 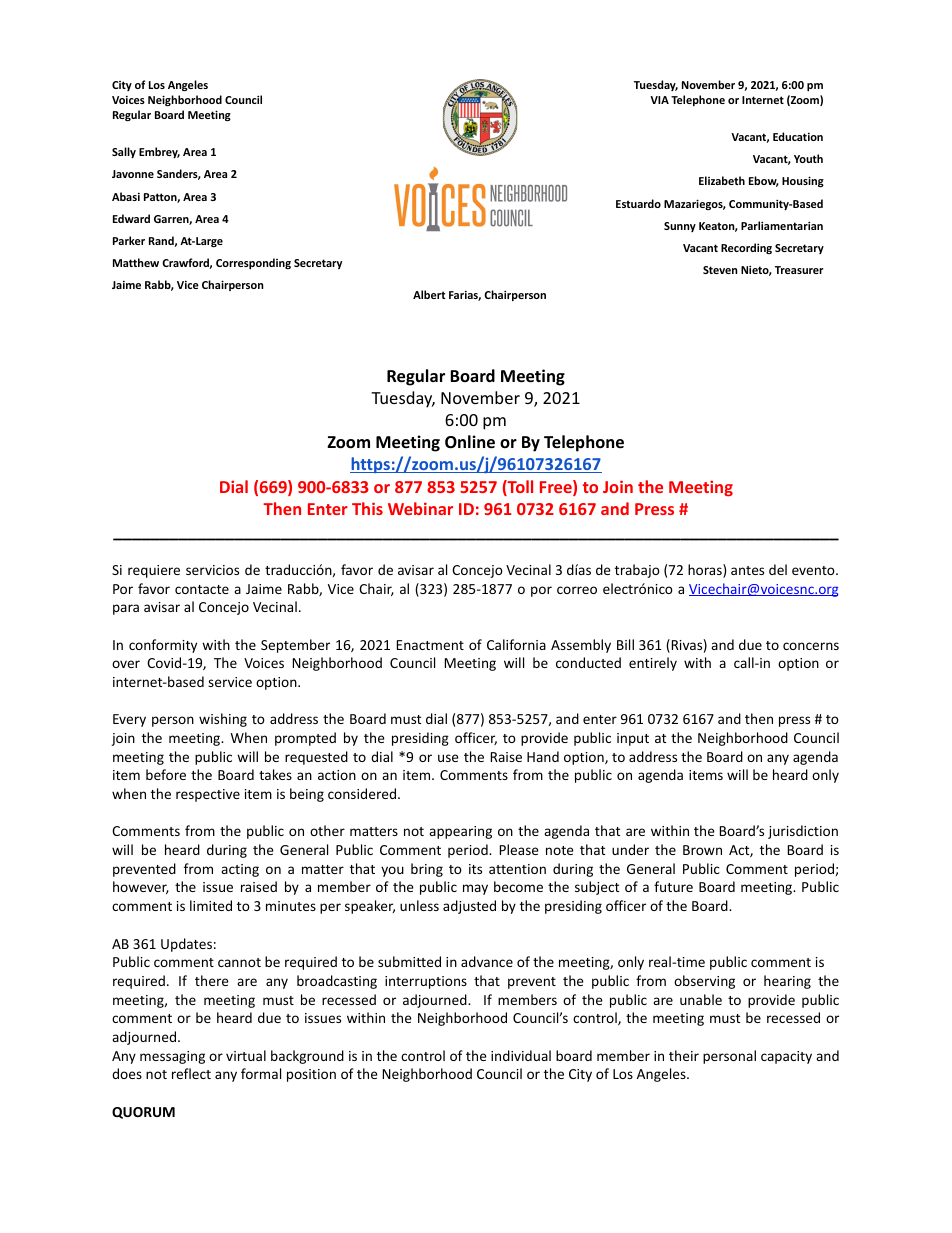 I want to click on use, so click(x=448, y=758).
